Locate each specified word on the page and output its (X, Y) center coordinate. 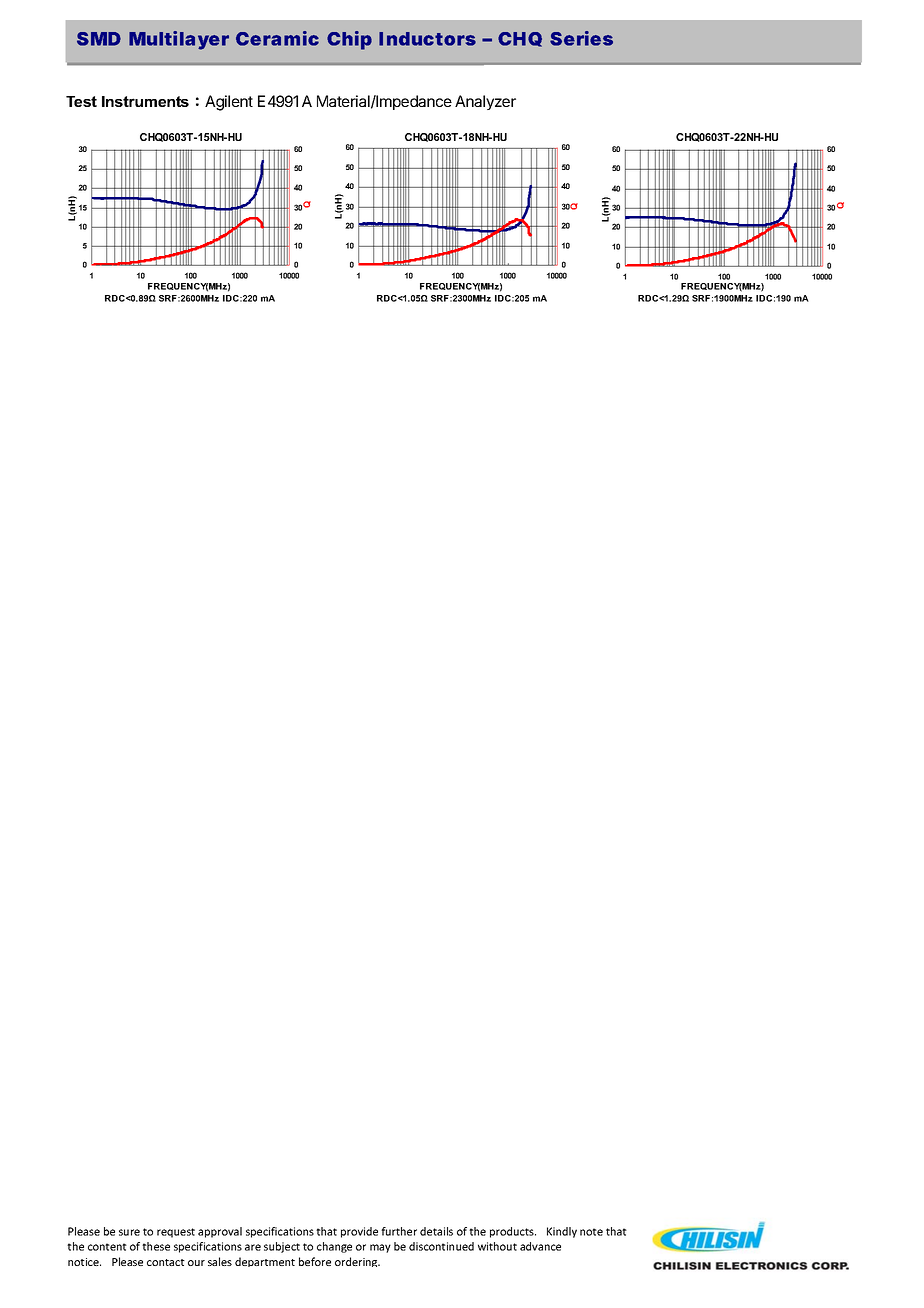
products (513, 1232)
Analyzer (485, 102)
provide (359, 1232)
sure (129, 1232)
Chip (349, 40)
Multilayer (179, 40)
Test (81, 101)
